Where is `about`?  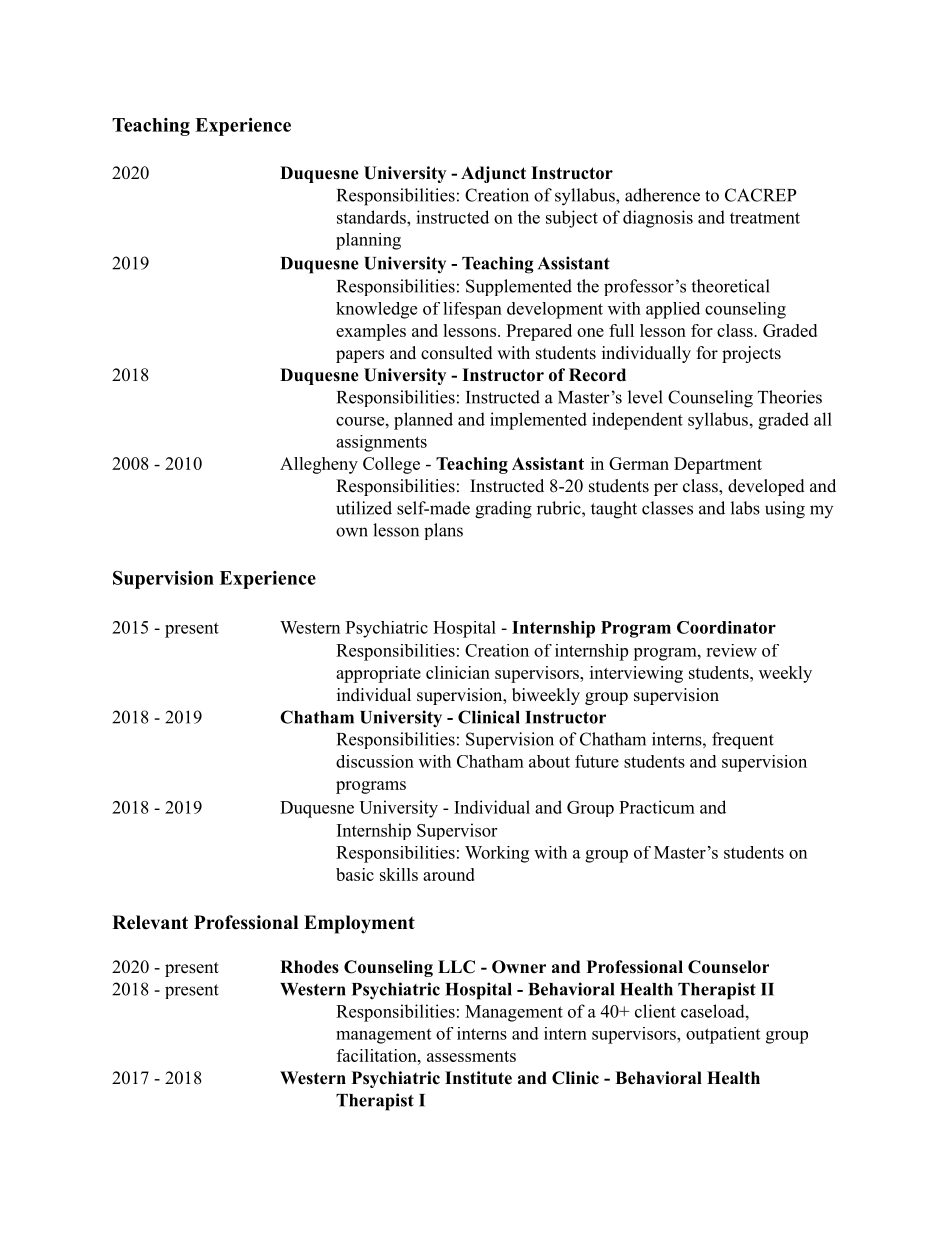
about is located at coordinates (549, 761).
